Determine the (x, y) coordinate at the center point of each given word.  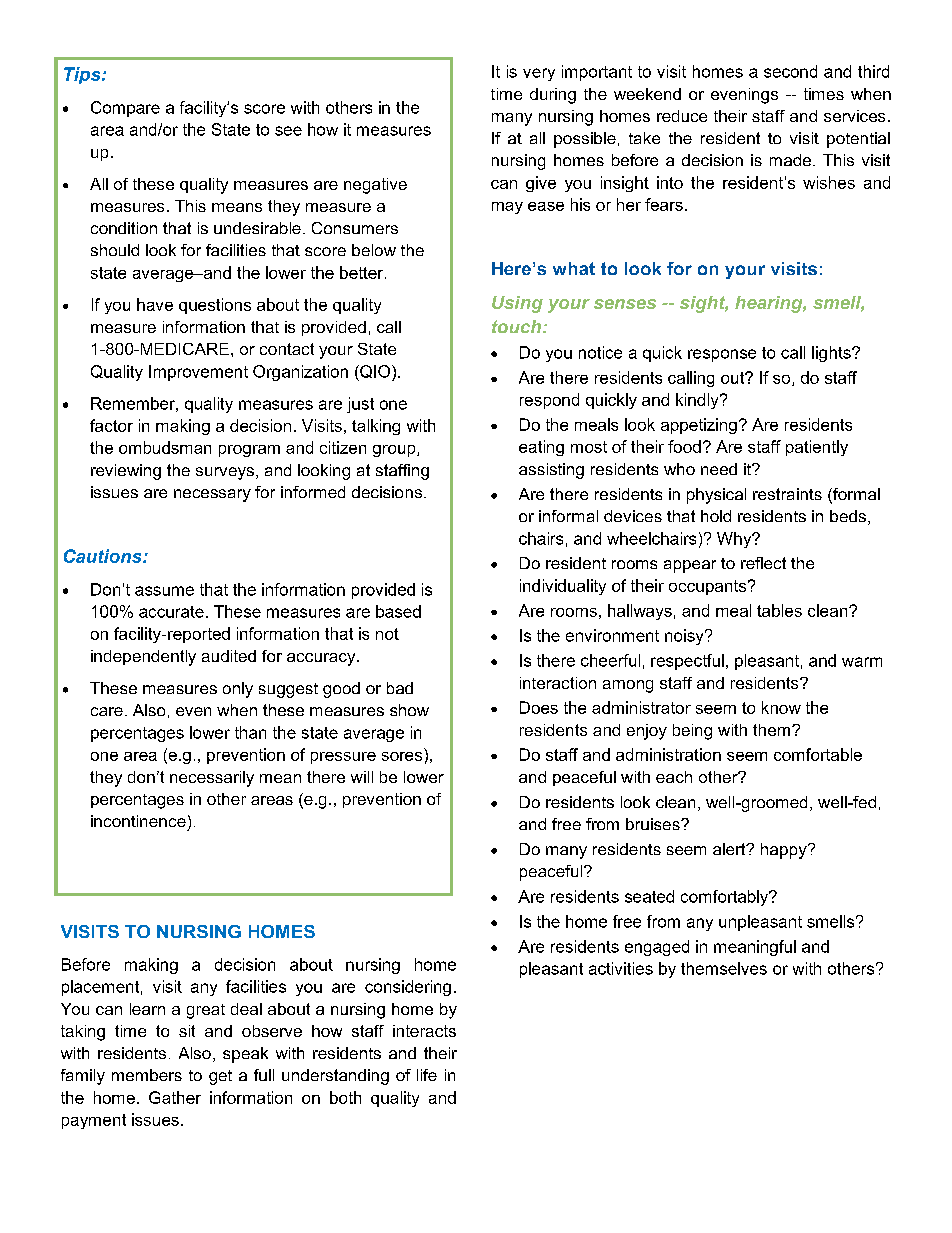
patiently (817, 448)
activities (621, 968)
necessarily (212, 779)
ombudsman (165, 447)
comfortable (818, 754)
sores (402, 756)
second (790, 71)
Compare (125, 109)
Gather (175, 1097)
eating (541, 448)
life (427, 1075)
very (539, 74)
